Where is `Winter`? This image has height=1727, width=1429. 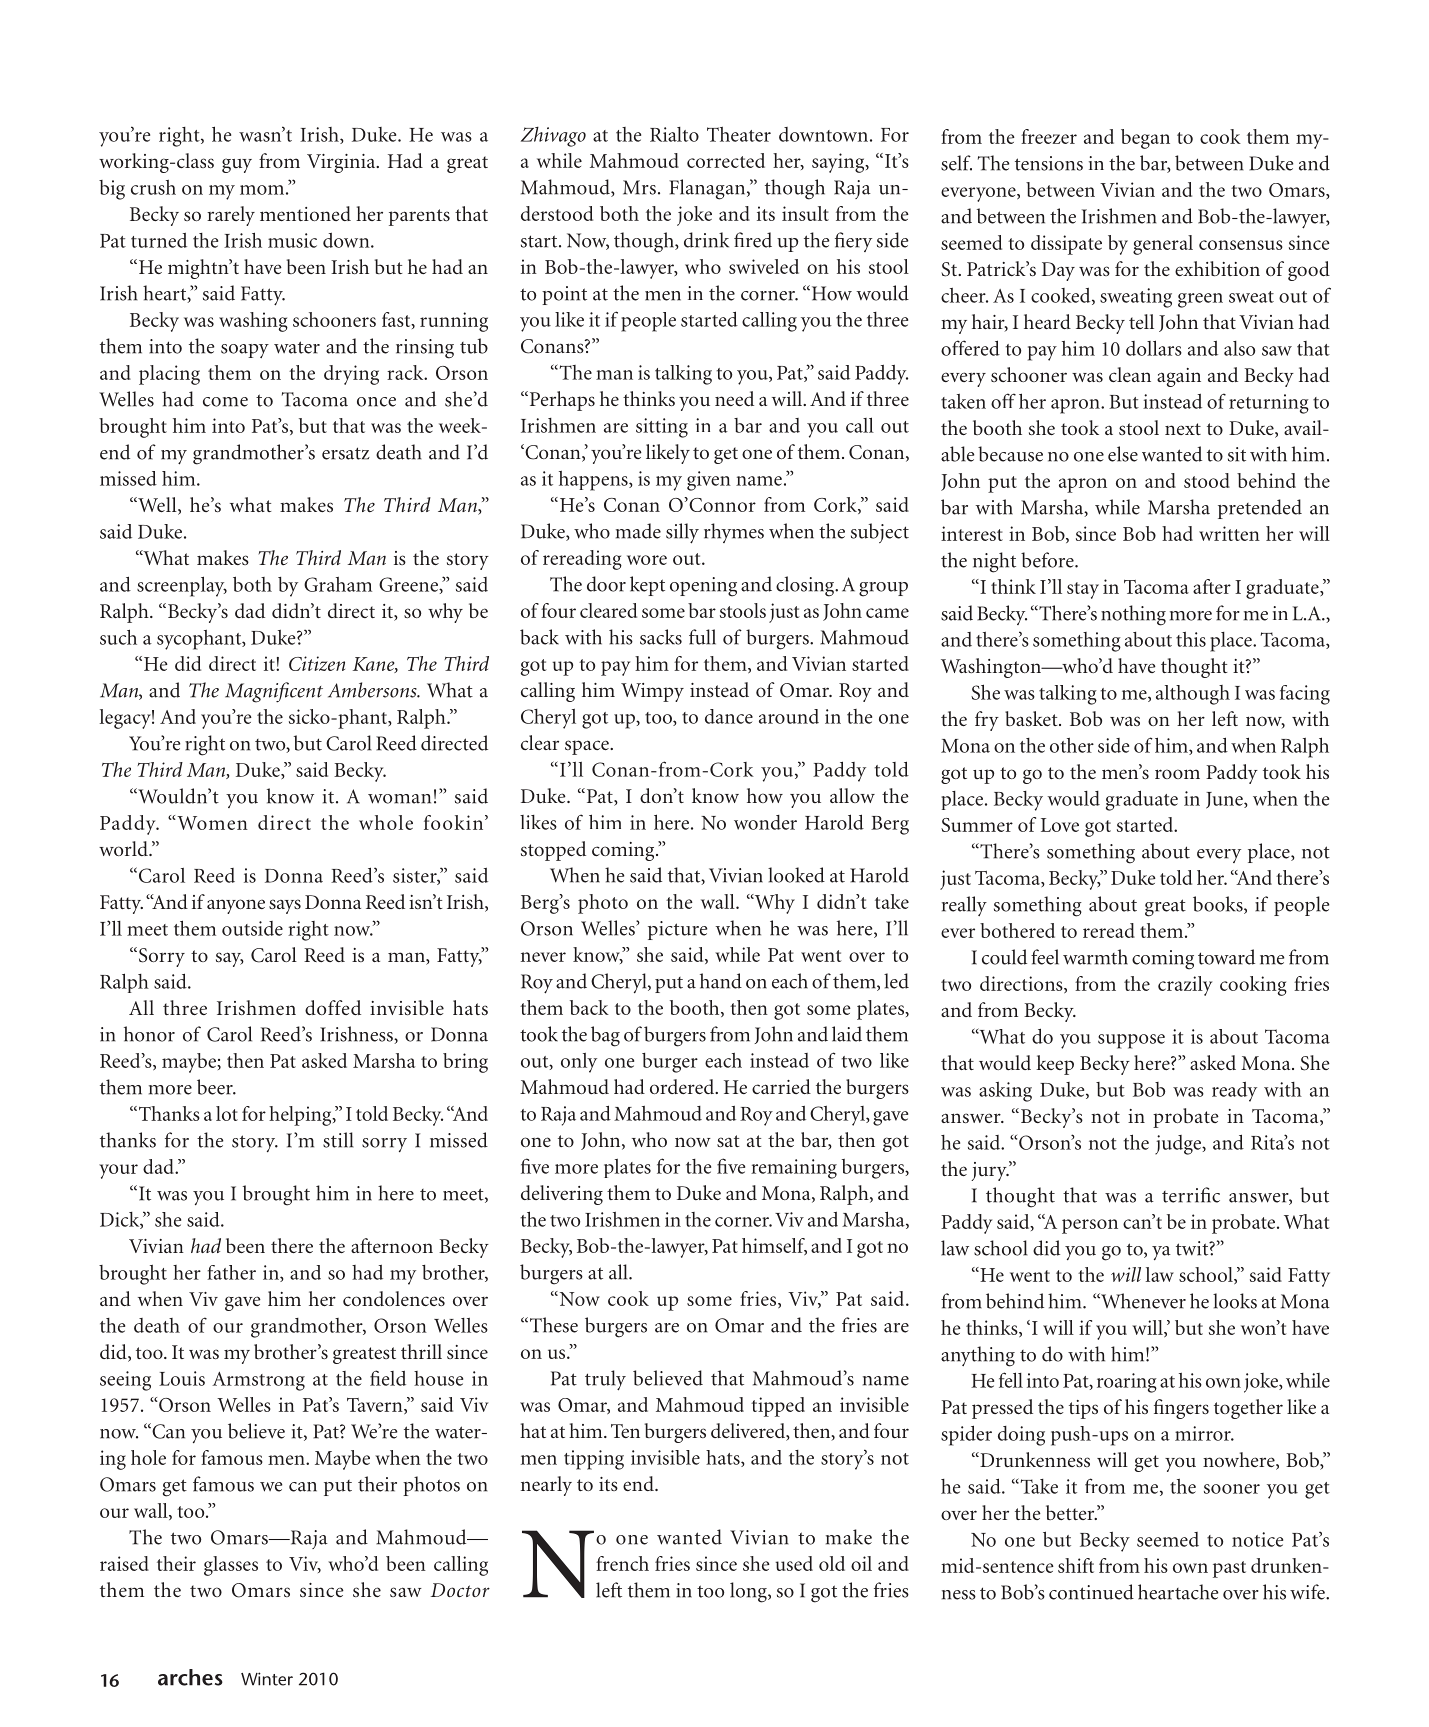 Winter is located at coordinates (267, 1679).
